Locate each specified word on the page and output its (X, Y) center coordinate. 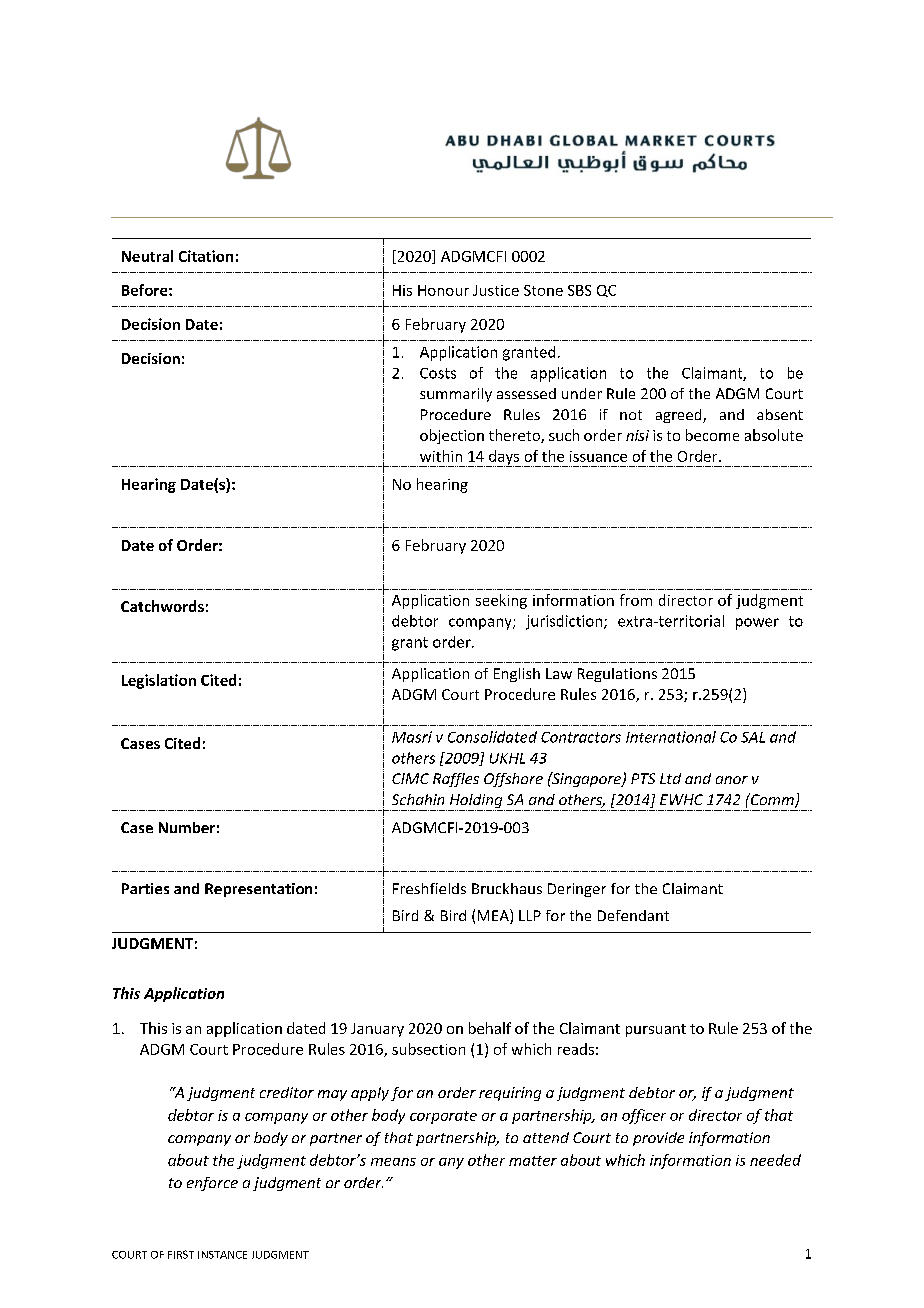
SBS (579, 290)
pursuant (656, 1030)
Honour (443, 290)
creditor (287, 1092)
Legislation (159, 681)
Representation (258, 890)
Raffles (456, 780)
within (441, 456)
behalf (490, 1028)
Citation (206, 256)
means (393, 1162)
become (712, 435)
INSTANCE (222, 1255)
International (671, 737)
